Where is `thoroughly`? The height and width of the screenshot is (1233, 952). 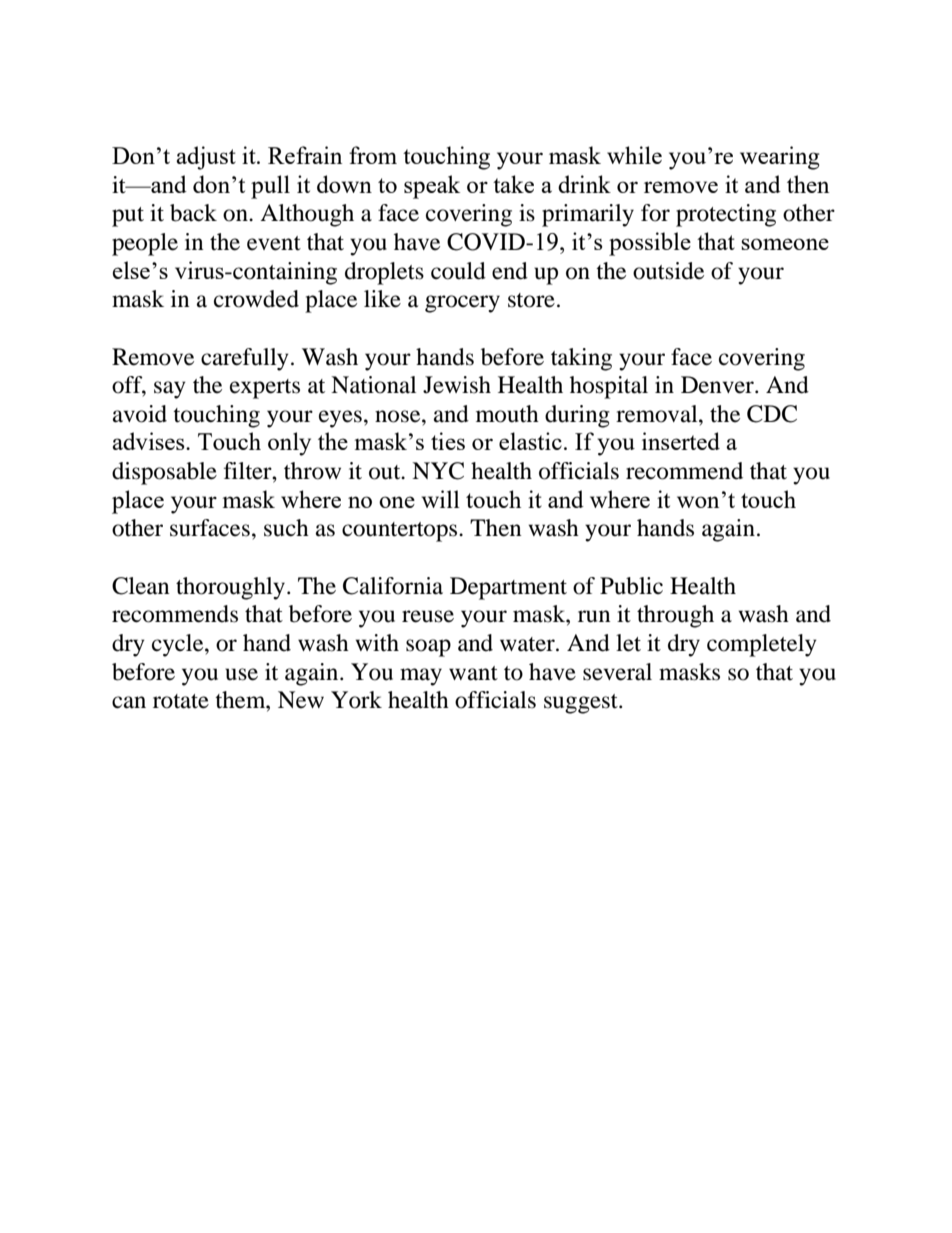
thoroughly is located at coordinates (230, 588).
